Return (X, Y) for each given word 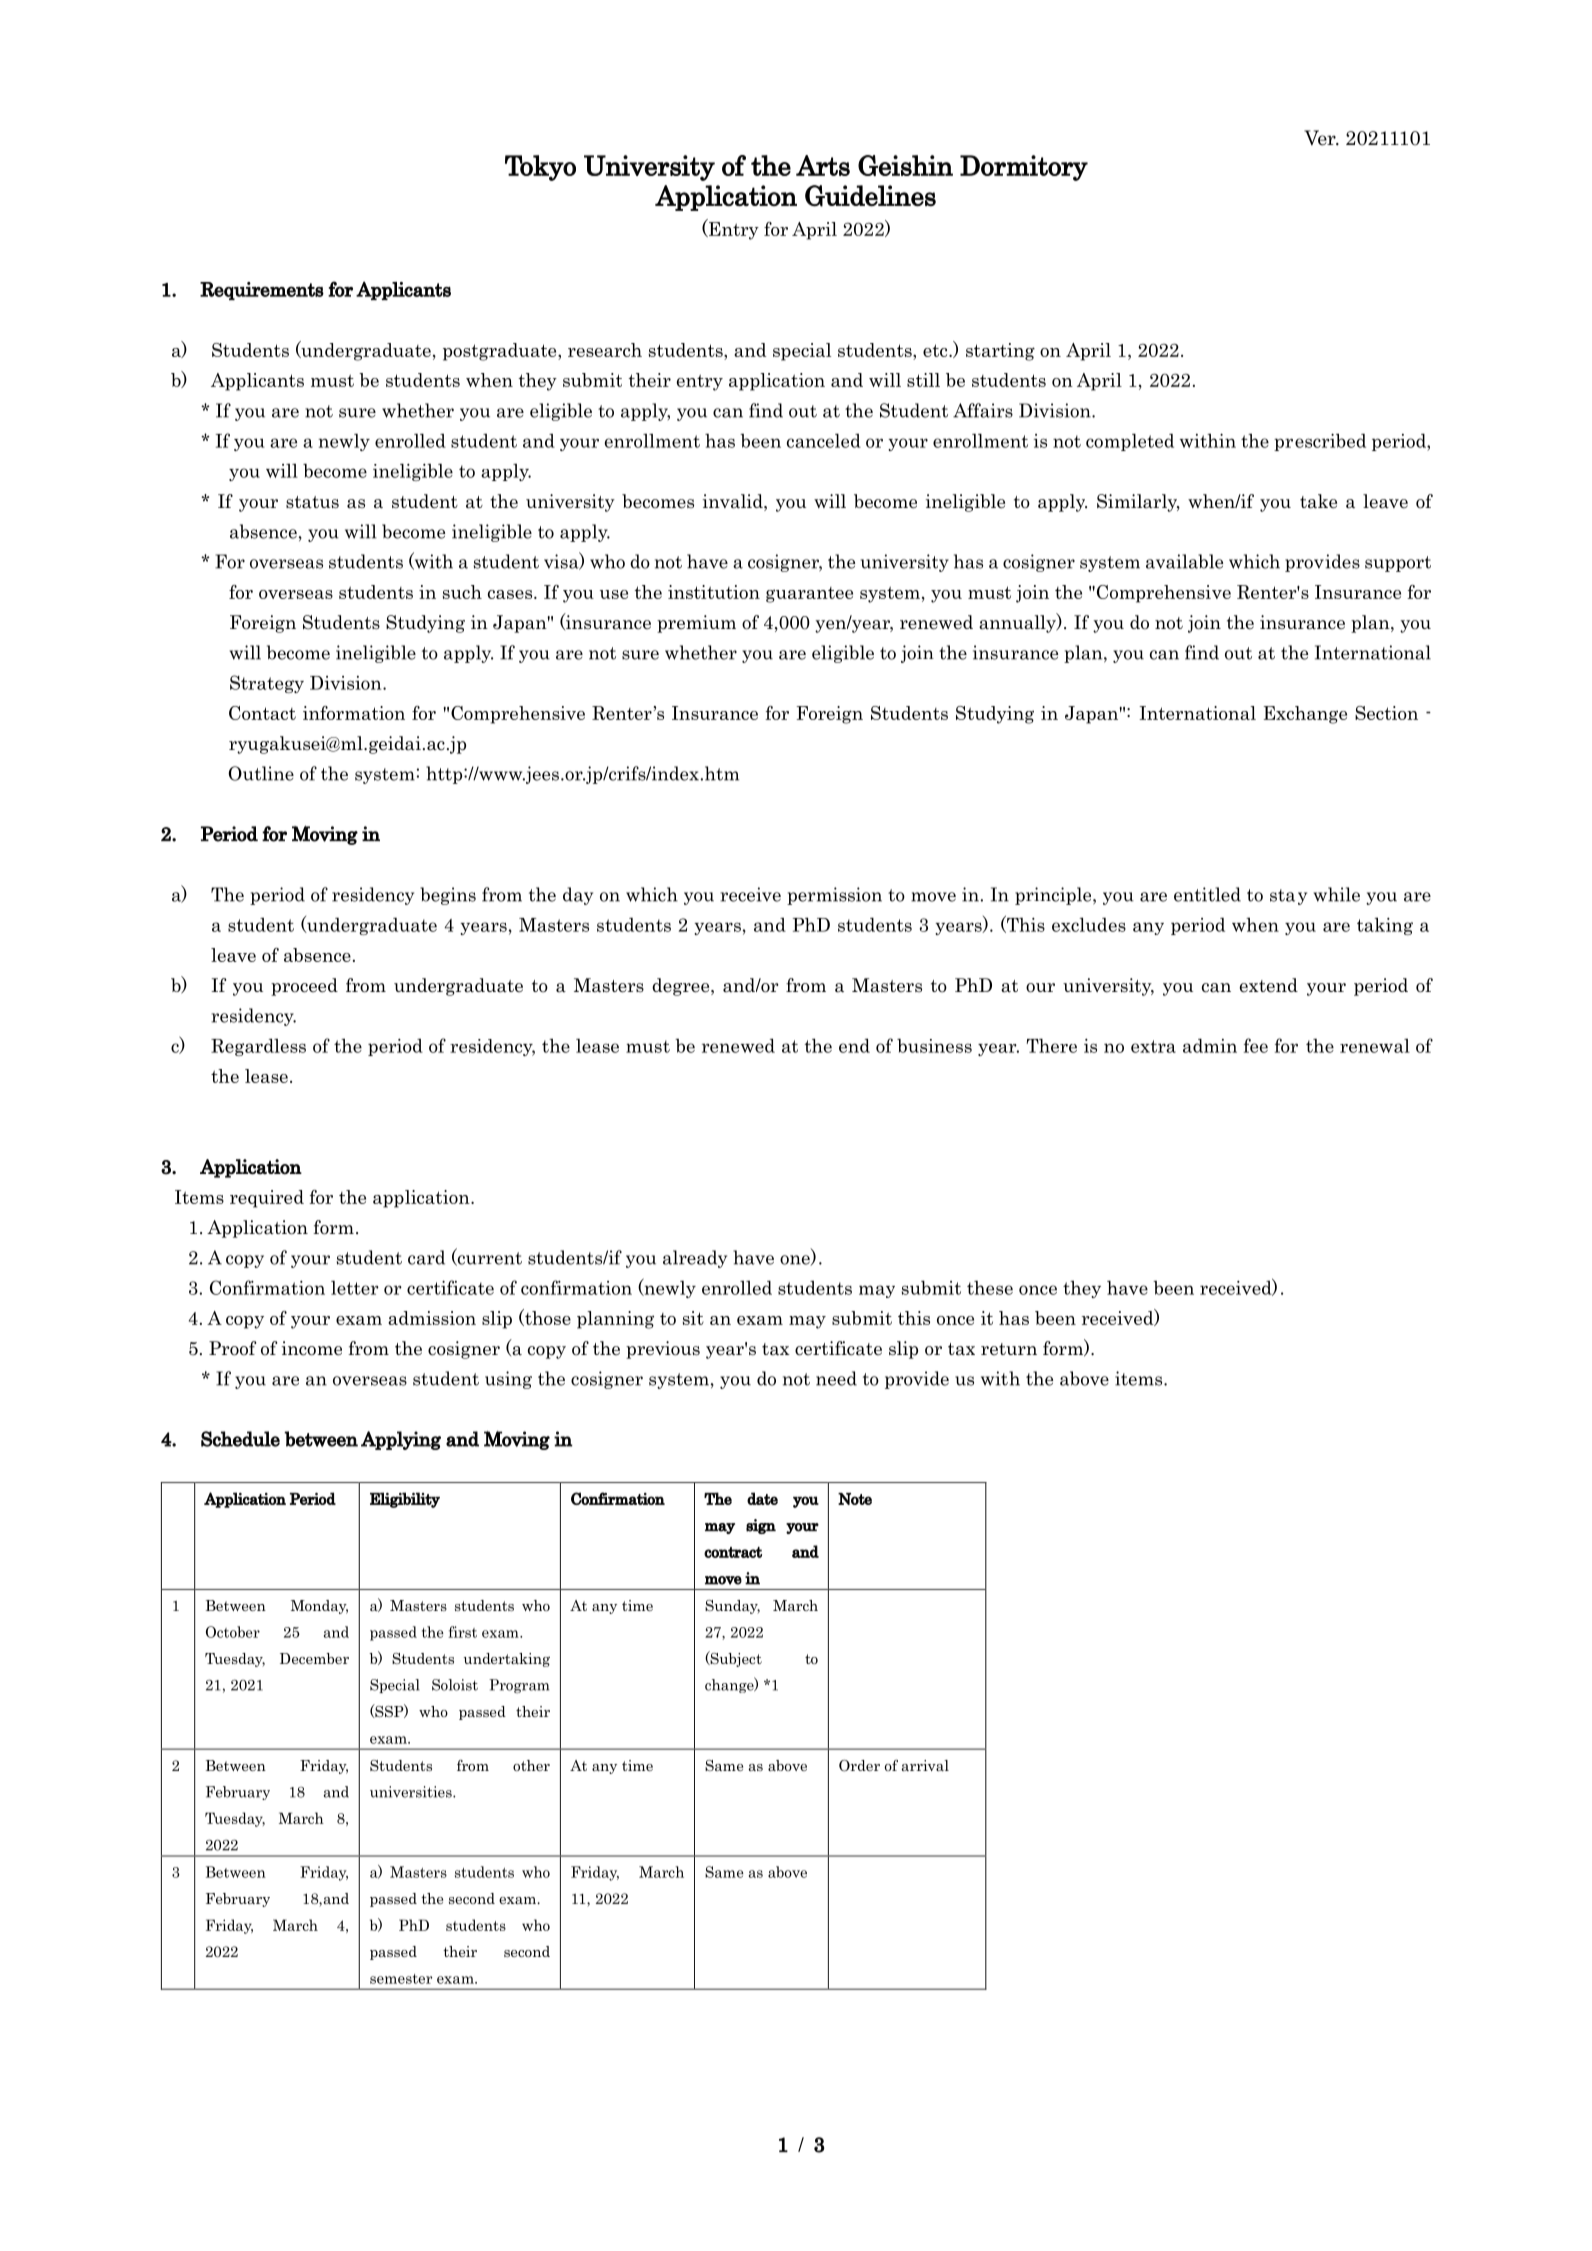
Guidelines (870, 196)
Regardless (258, 1047)
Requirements (262, 291)
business (934, 1045)
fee (1256, 1045)
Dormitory (1024, 168)
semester (401, 1979)
